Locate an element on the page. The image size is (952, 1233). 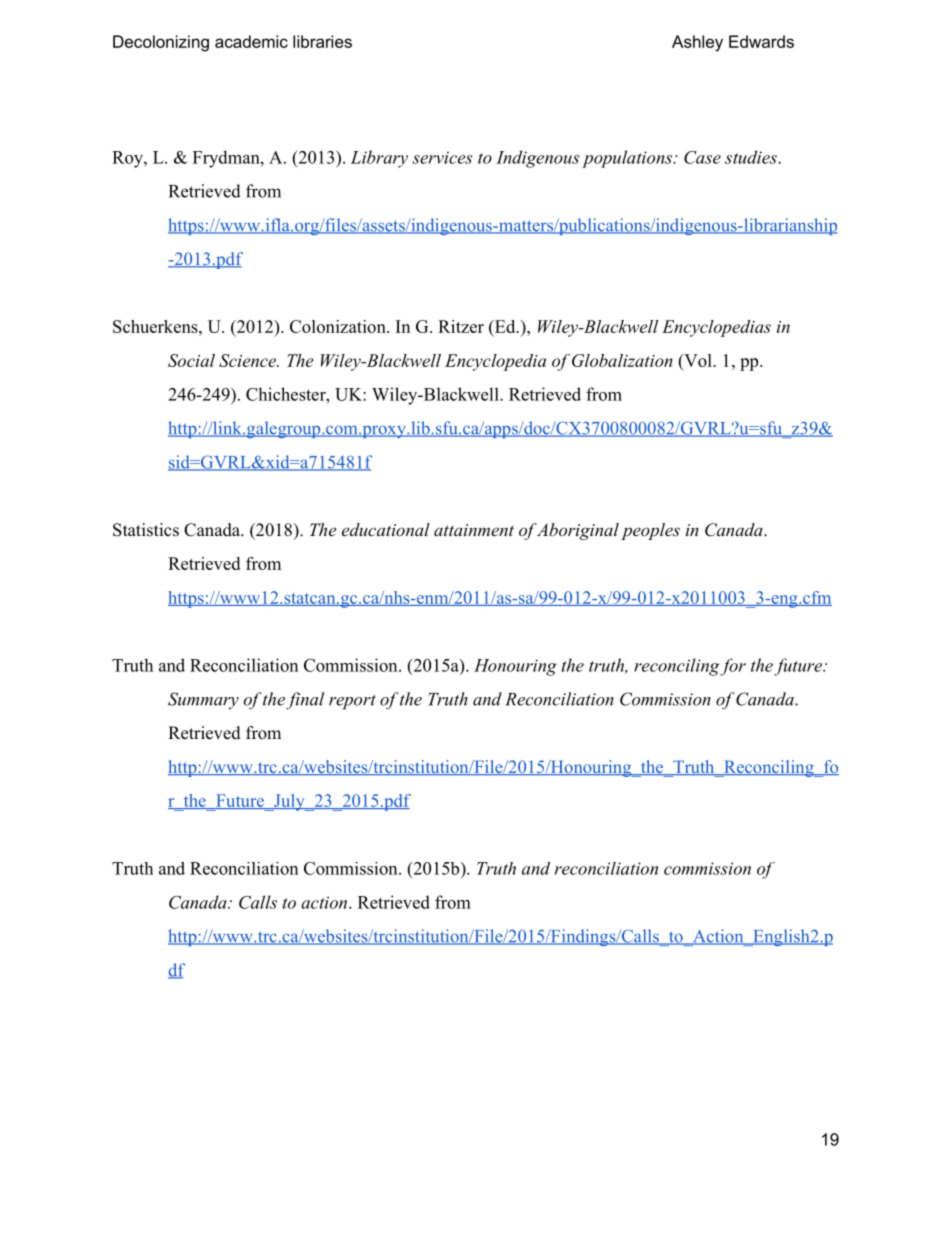
Social is located at coordinates (191, 360).
